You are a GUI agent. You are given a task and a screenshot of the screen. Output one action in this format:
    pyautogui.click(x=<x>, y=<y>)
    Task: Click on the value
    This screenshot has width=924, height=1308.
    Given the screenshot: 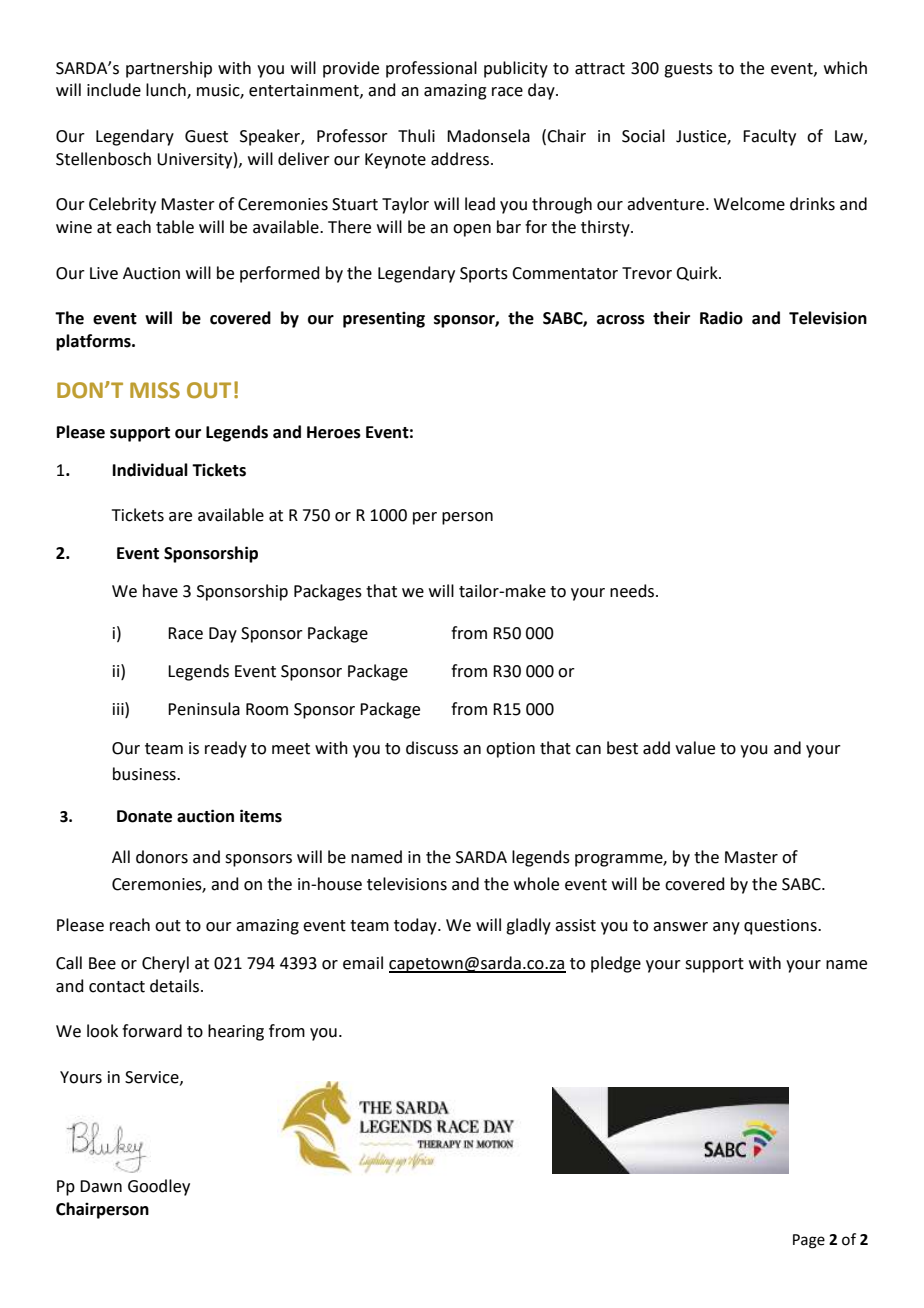 What is the action you would take?
    pyautogui.click(x=695, y=748)
